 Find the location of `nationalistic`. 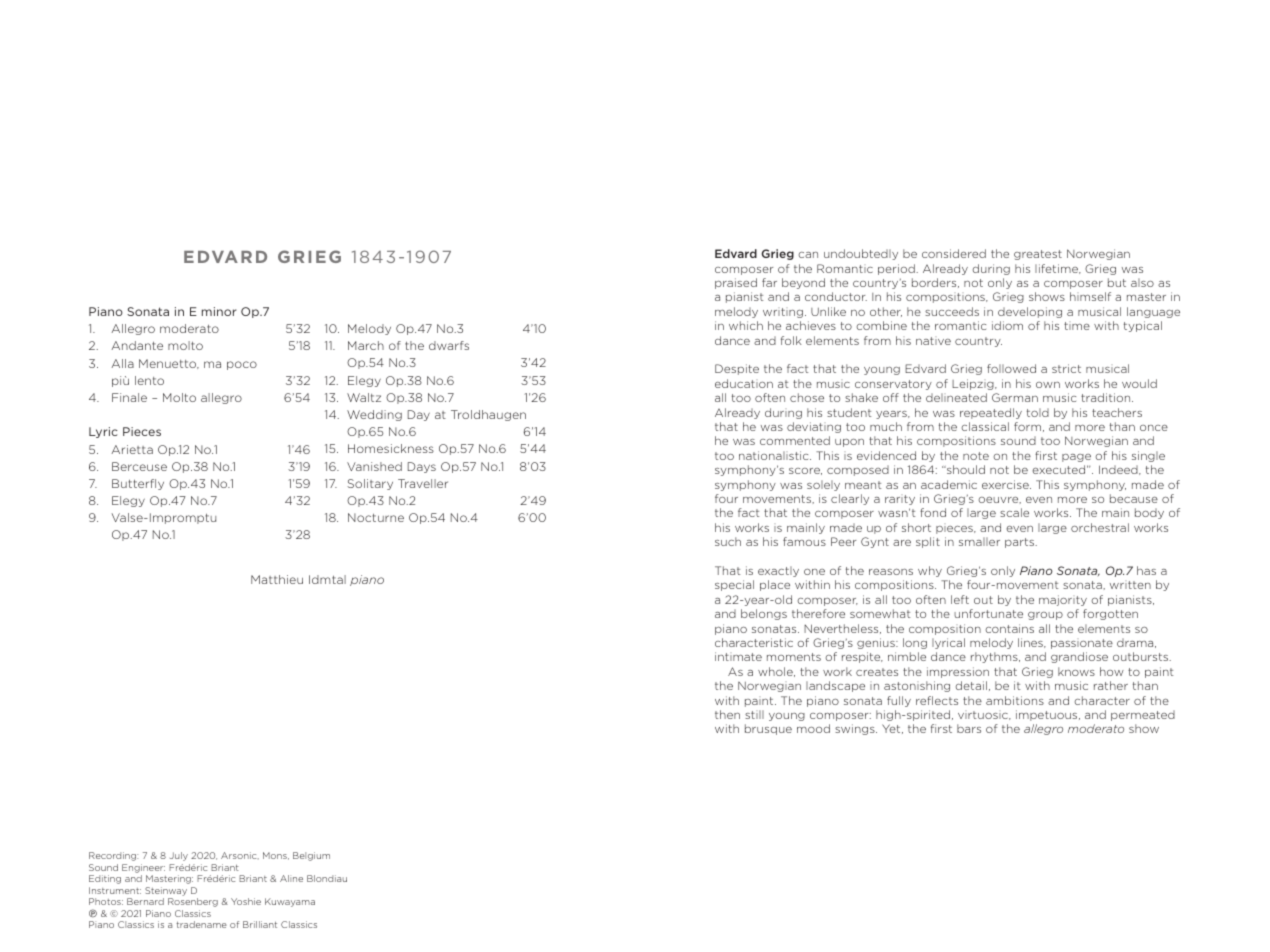

nationalistic is located at coordinates (775, 455).
